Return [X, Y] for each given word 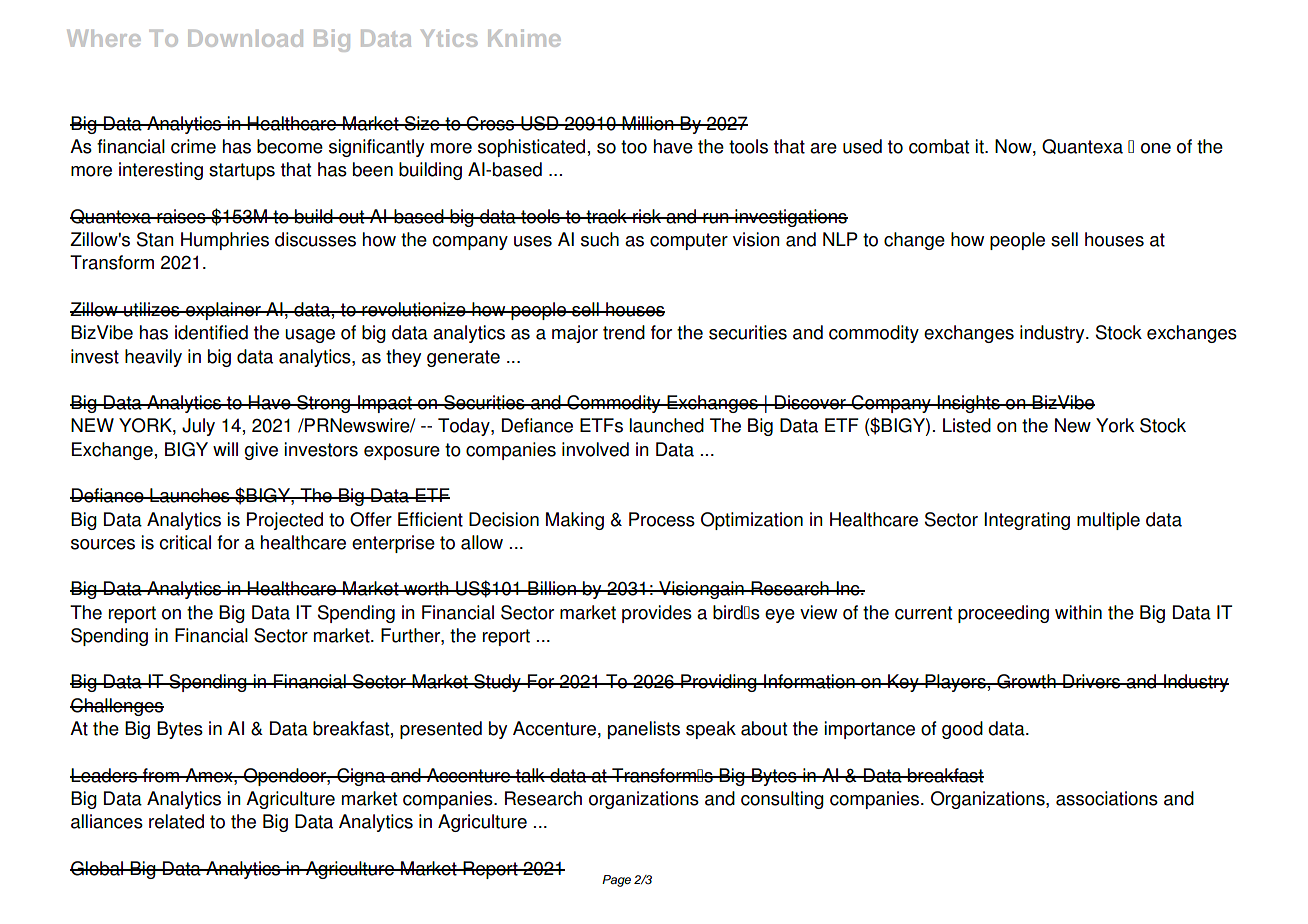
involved [595, 449]
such [600, 239]
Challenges [117, 707]
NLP [840, 239]
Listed [967, 425]
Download [245, 38]
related [176, 821]
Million [648, 123]
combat [939, 146]
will [225, 449]
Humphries [225, 241]
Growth [1026, 681]
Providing [719, 683]
